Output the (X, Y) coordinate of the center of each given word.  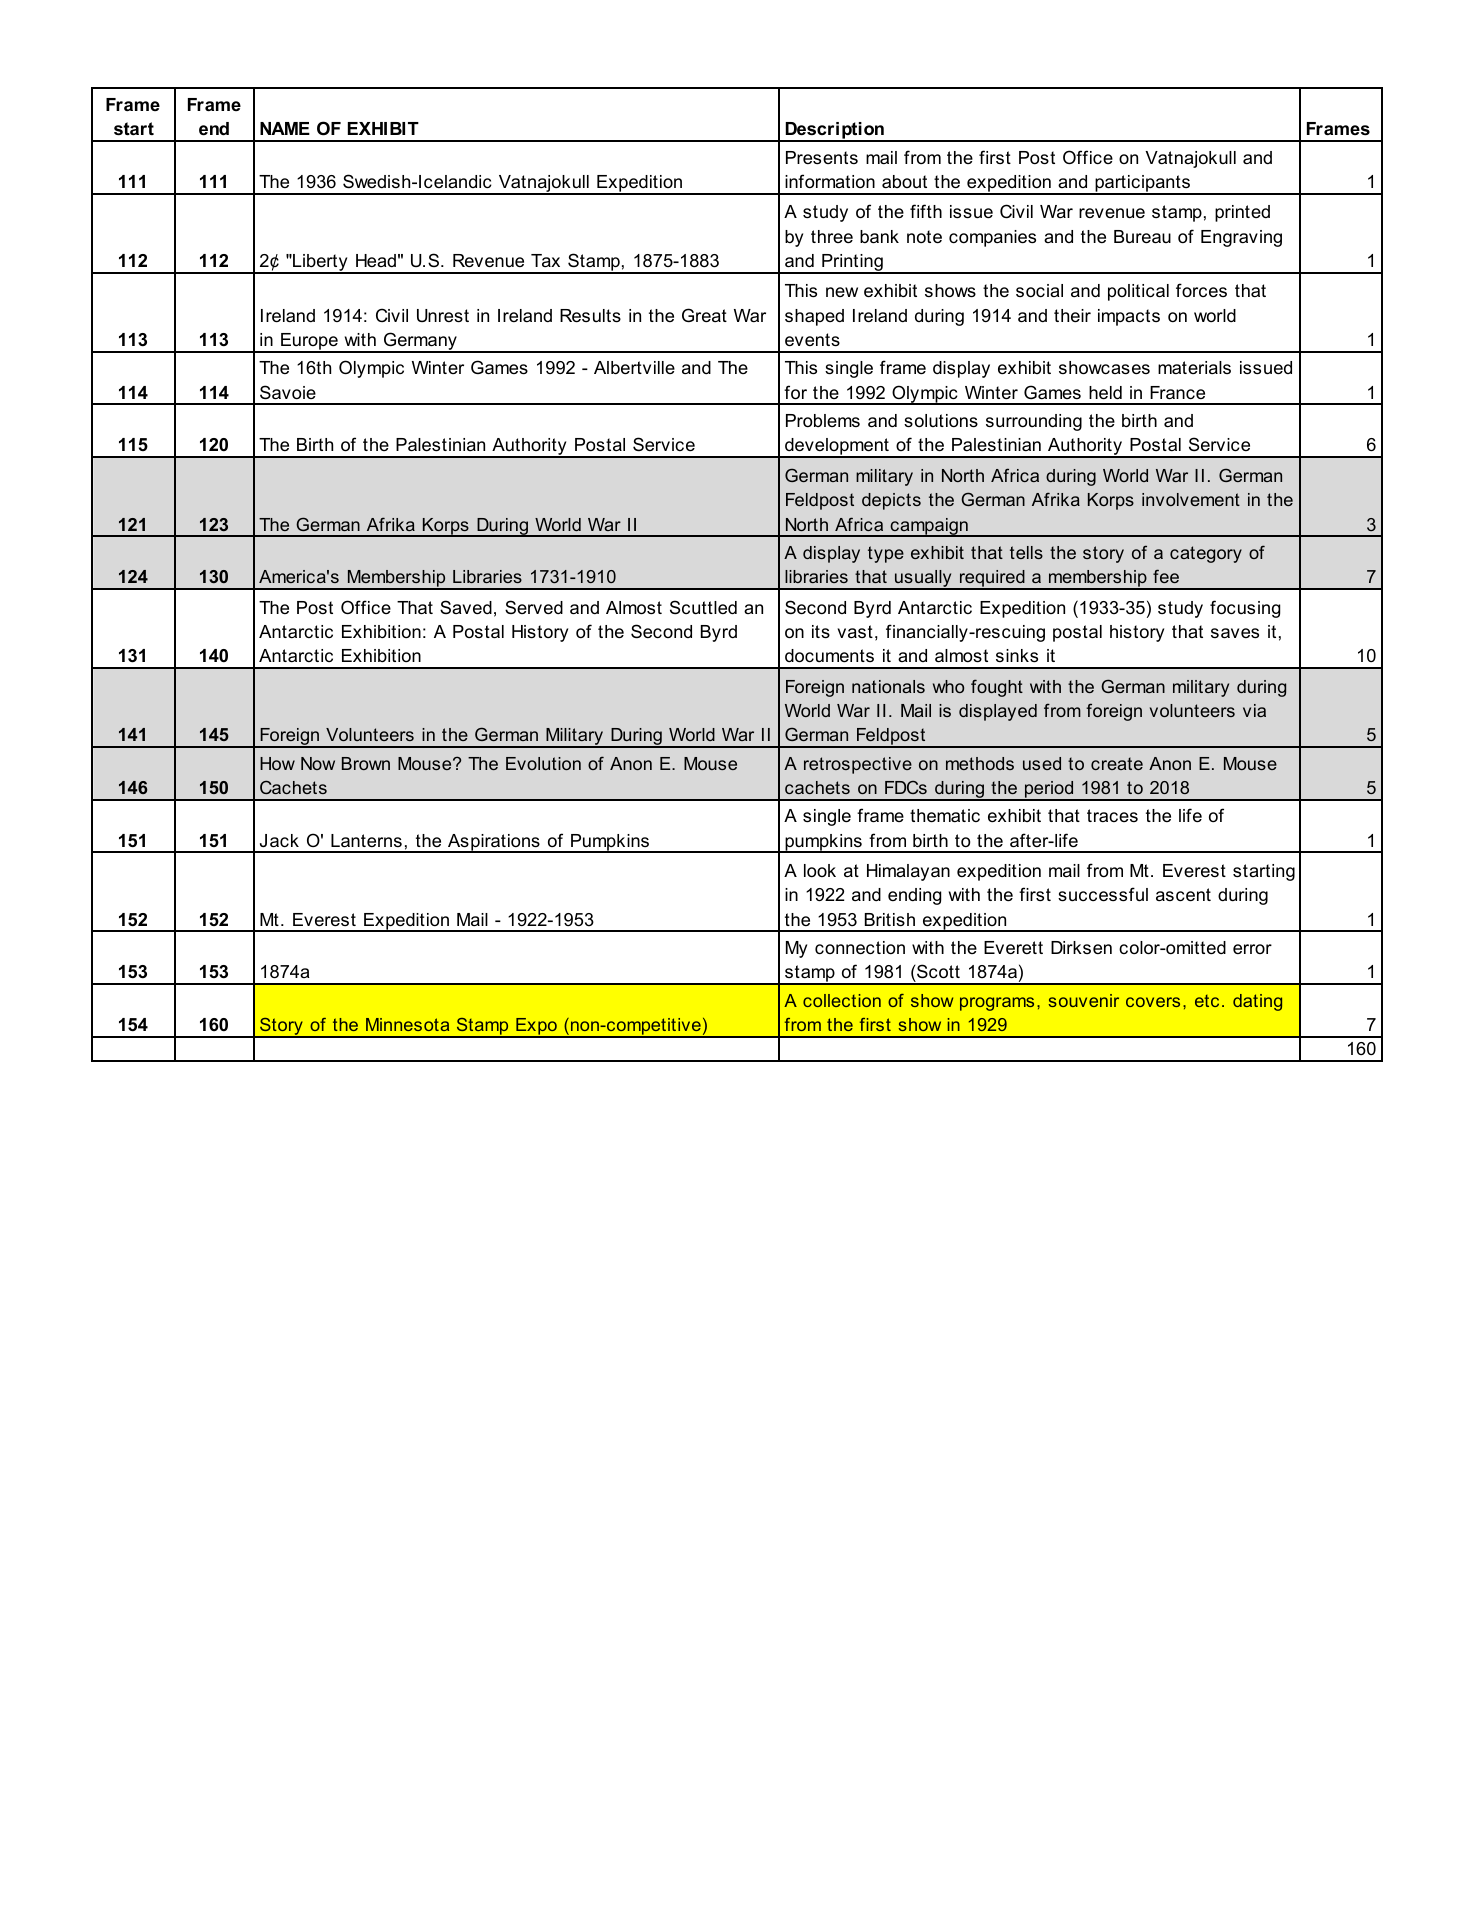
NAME (285, 128)
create (1117, 763)
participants (1143, 185)
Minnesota (407, 1024)
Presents (822, 158)
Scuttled (703, 607)
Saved (466, 607)
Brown (366, 763)
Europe (309, 343)
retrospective (858, 765)
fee (1166, 576)
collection (842, 1000)
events (812, 340)
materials (1194, 367)
